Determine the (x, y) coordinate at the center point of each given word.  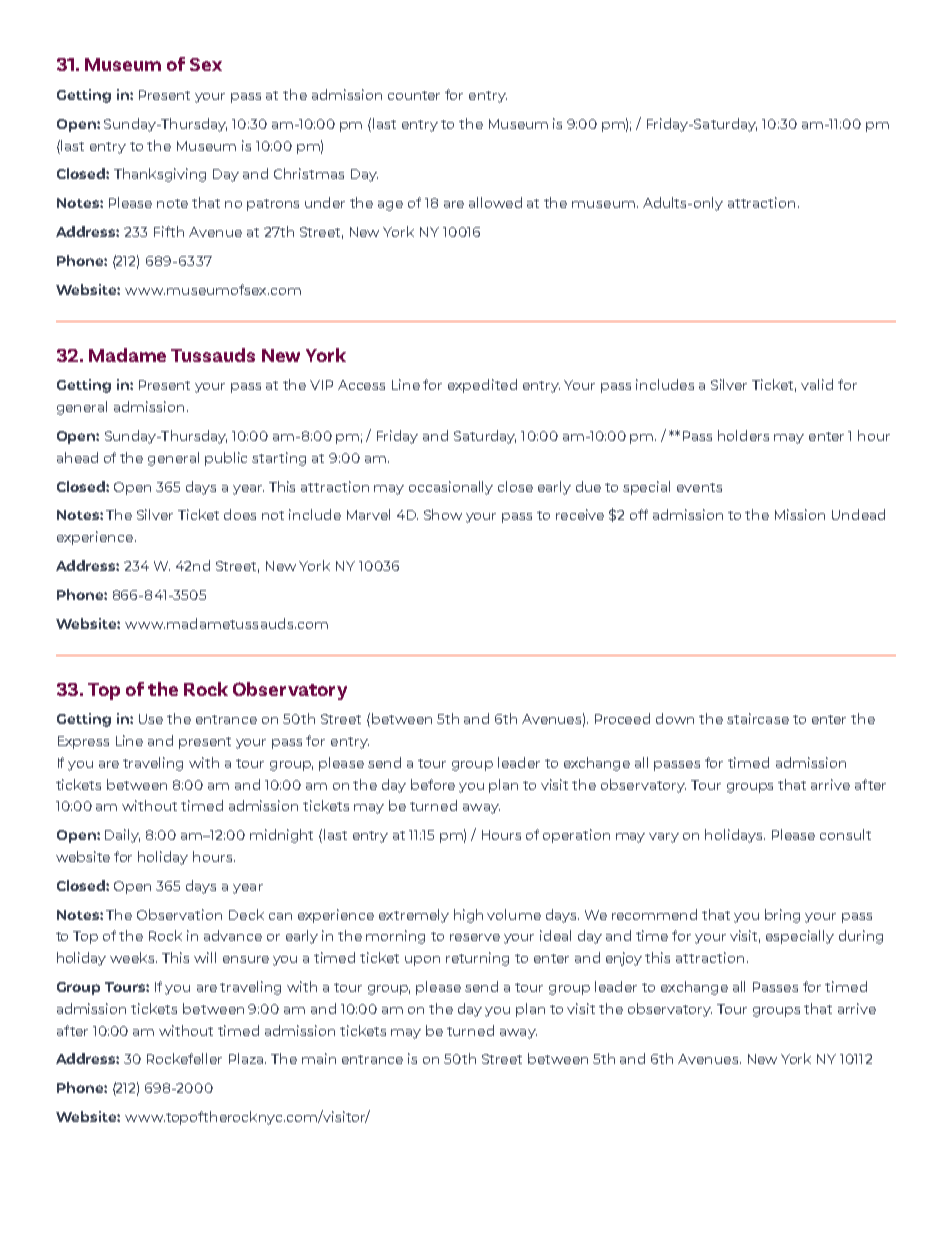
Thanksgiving (160, 175)
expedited (482, 386)
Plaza (247, 1058)
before (433, 784)
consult (845, 834)
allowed (495, 202)
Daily (122, 836)
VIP (321, 385)
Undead (858, 514)
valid (817, 384)
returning (477, 959)
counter (414, 95)
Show (443, 514)
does (240, 514)
